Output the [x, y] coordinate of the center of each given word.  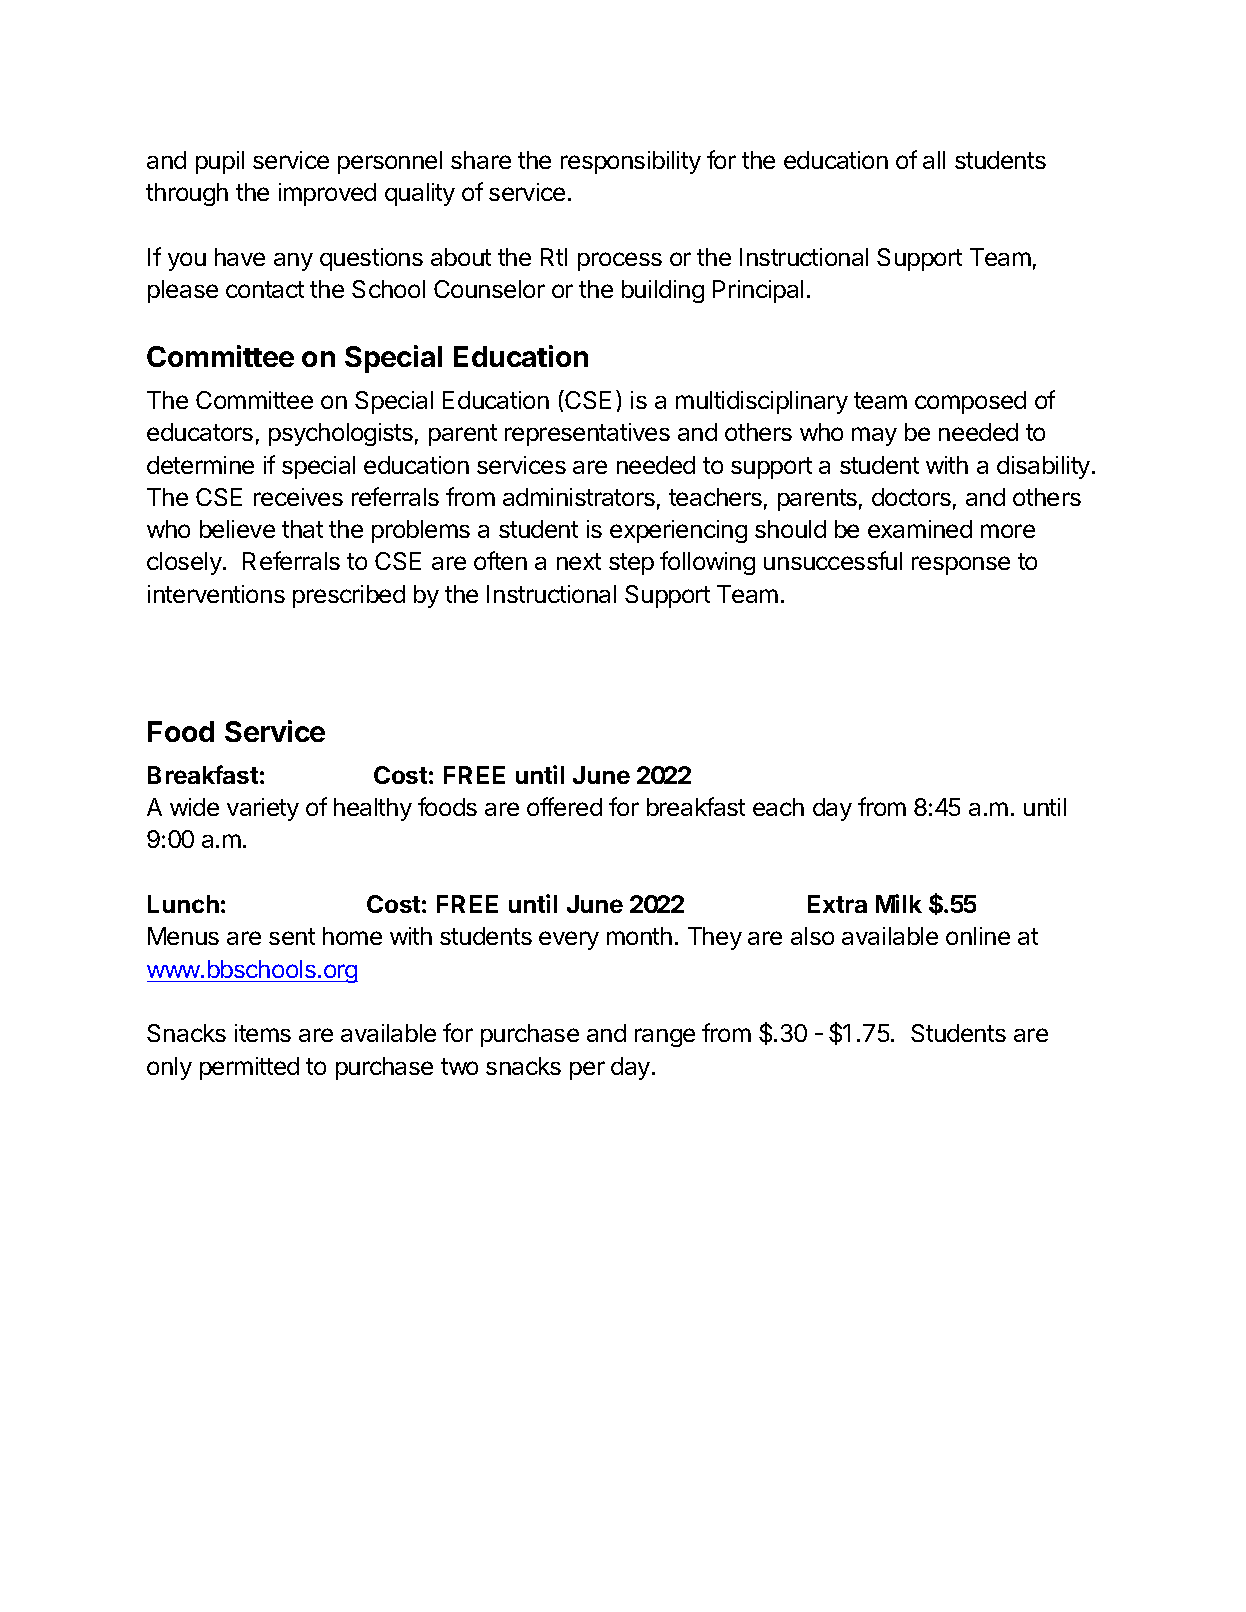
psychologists [341, 434]
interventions [216, 594]
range [665, 1037]
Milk [899, 903]
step [631, 564]
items [263, 1033]
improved [327, 194]
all [934, 160]
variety [263, 809]
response [961, 565]
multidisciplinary [762, 402]
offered [564, 806]
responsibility [631, 162]
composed [970, 402]
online [978, 936]
